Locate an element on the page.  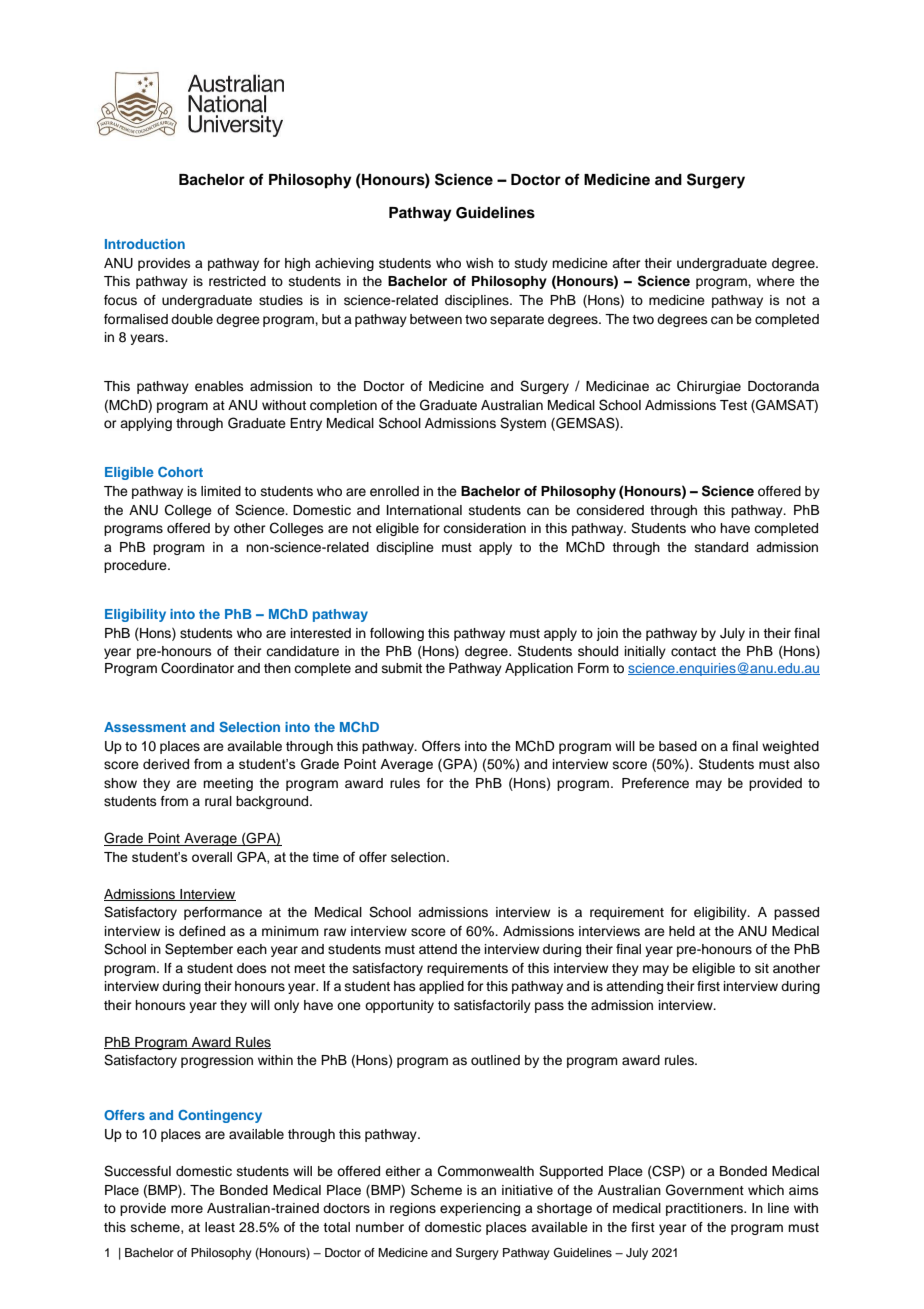
based is located at coordinates (678, 746).
